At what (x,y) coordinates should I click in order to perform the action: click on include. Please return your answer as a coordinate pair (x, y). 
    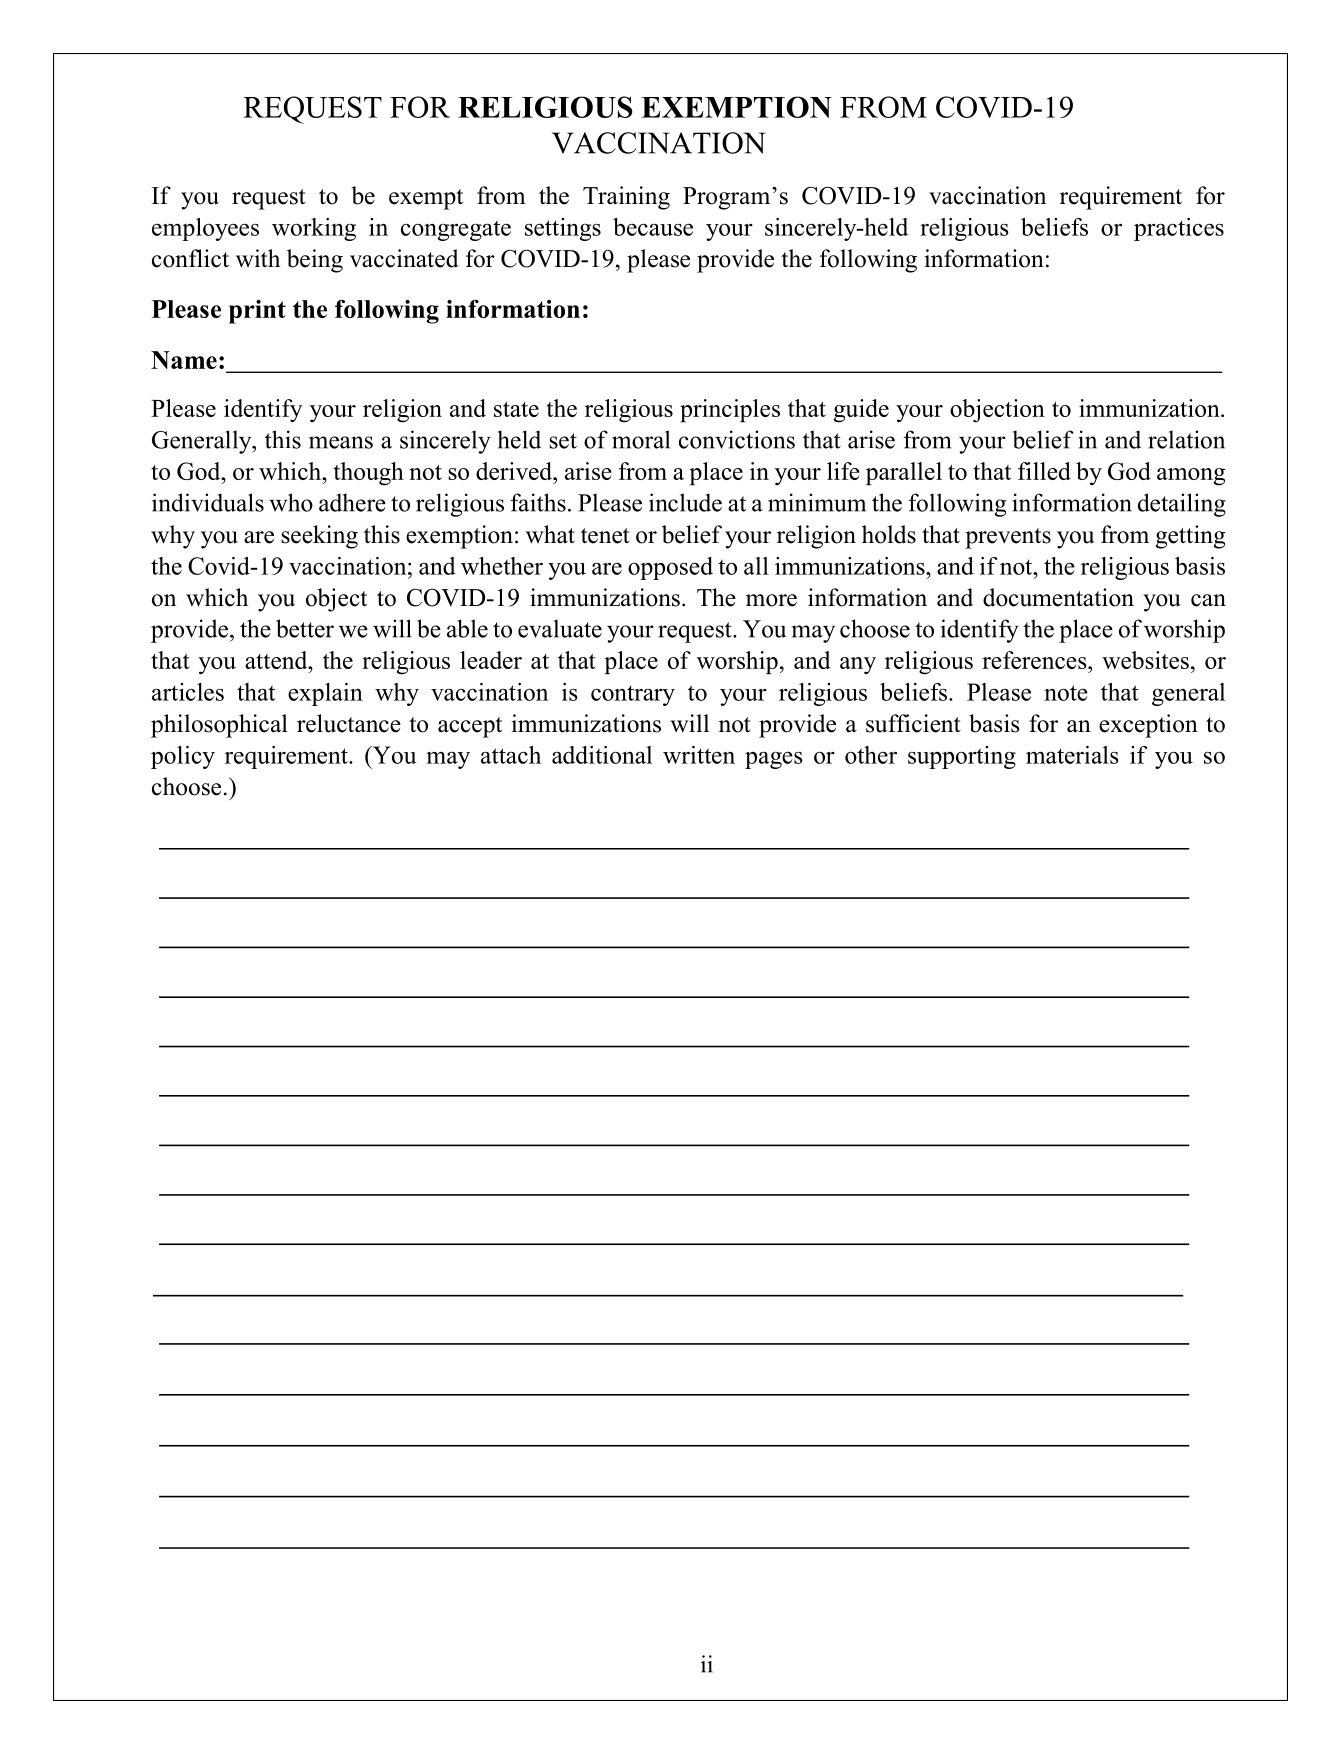
    Looking at the image, I should click on (685, 502).
